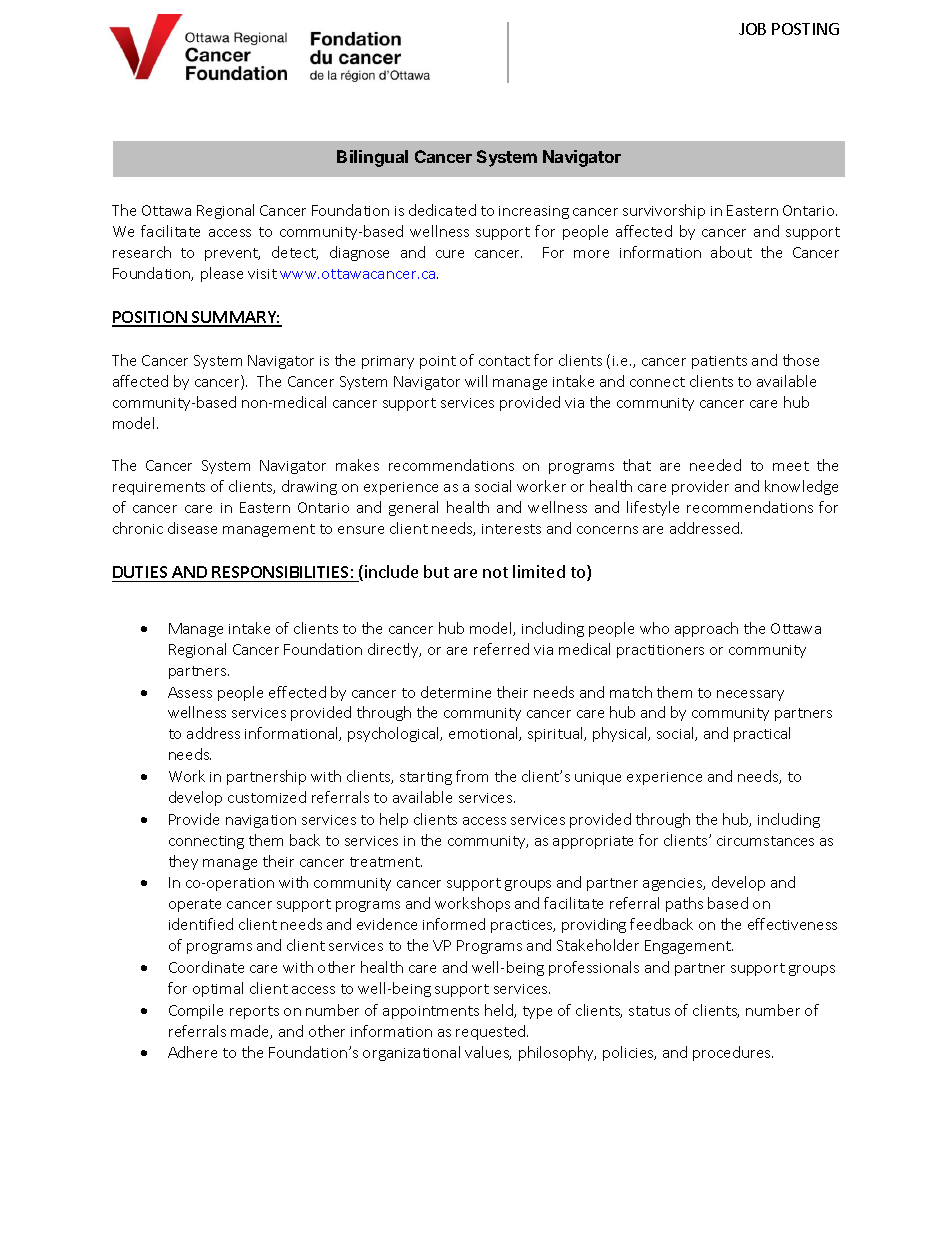  What do you see at coordinates (511, 529) in the screenshot?
I see `interests` at bounding box center [511, 529].
